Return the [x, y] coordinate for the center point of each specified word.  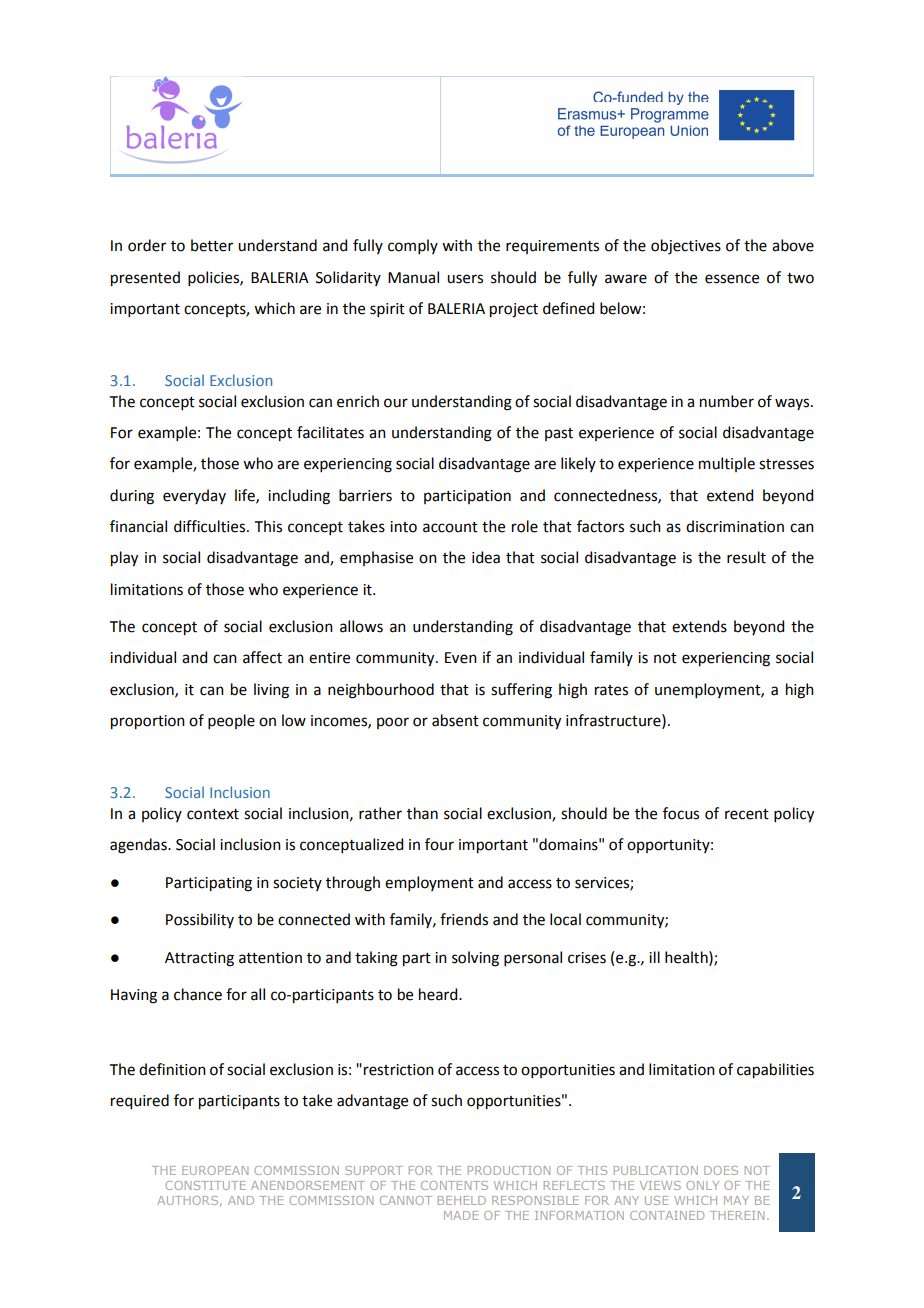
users [465, 279]
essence [732, 279]
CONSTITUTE [205, 1185]
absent [455, 720]
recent [747, 814]
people [231, 721]
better [212, 245]
